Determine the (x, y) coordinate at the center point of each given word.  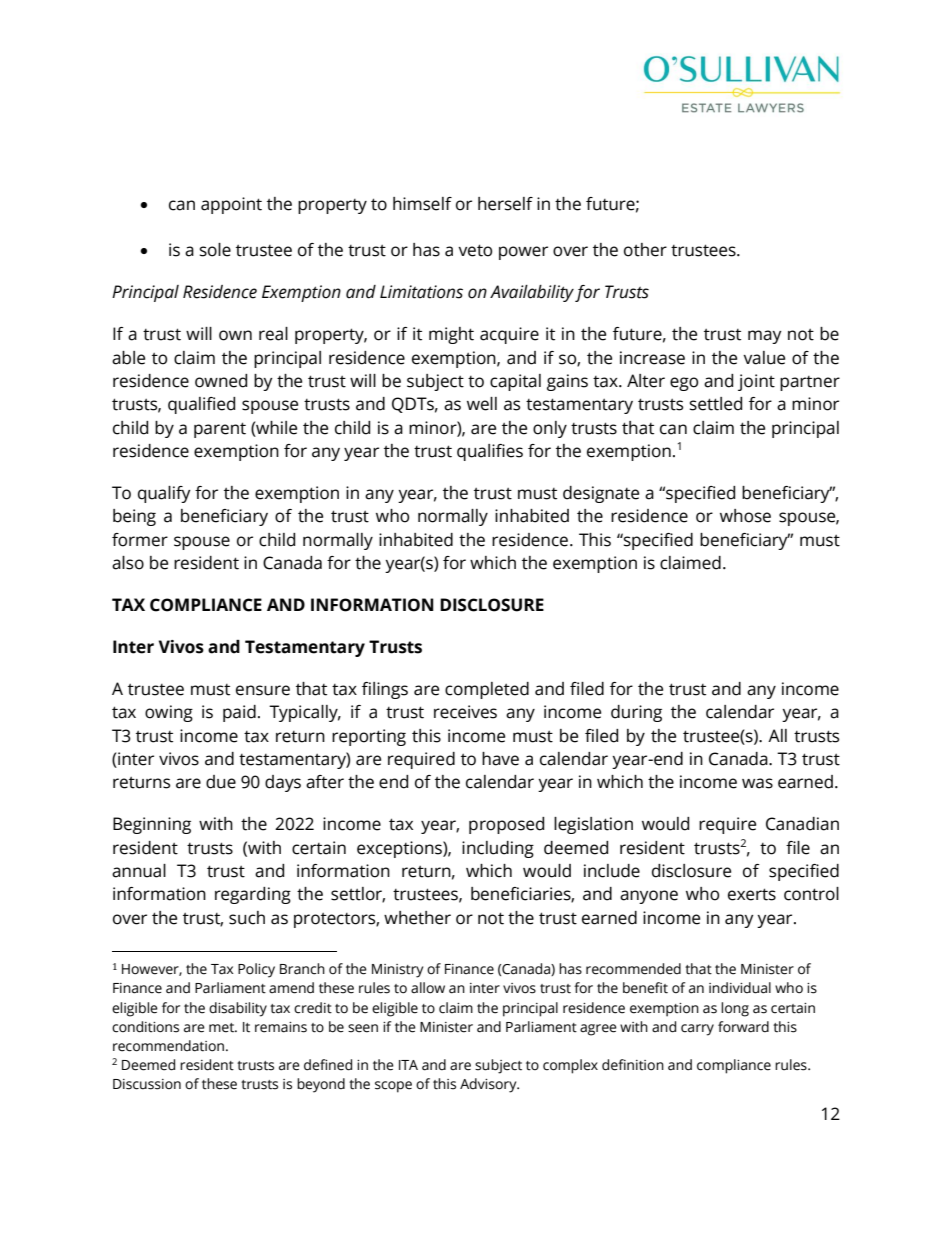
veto (475, 250)
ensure (263, 690)
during (636, 713)
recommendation (168, 1046)
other (645, 250)
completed (487, 690)
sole (215, 250)
